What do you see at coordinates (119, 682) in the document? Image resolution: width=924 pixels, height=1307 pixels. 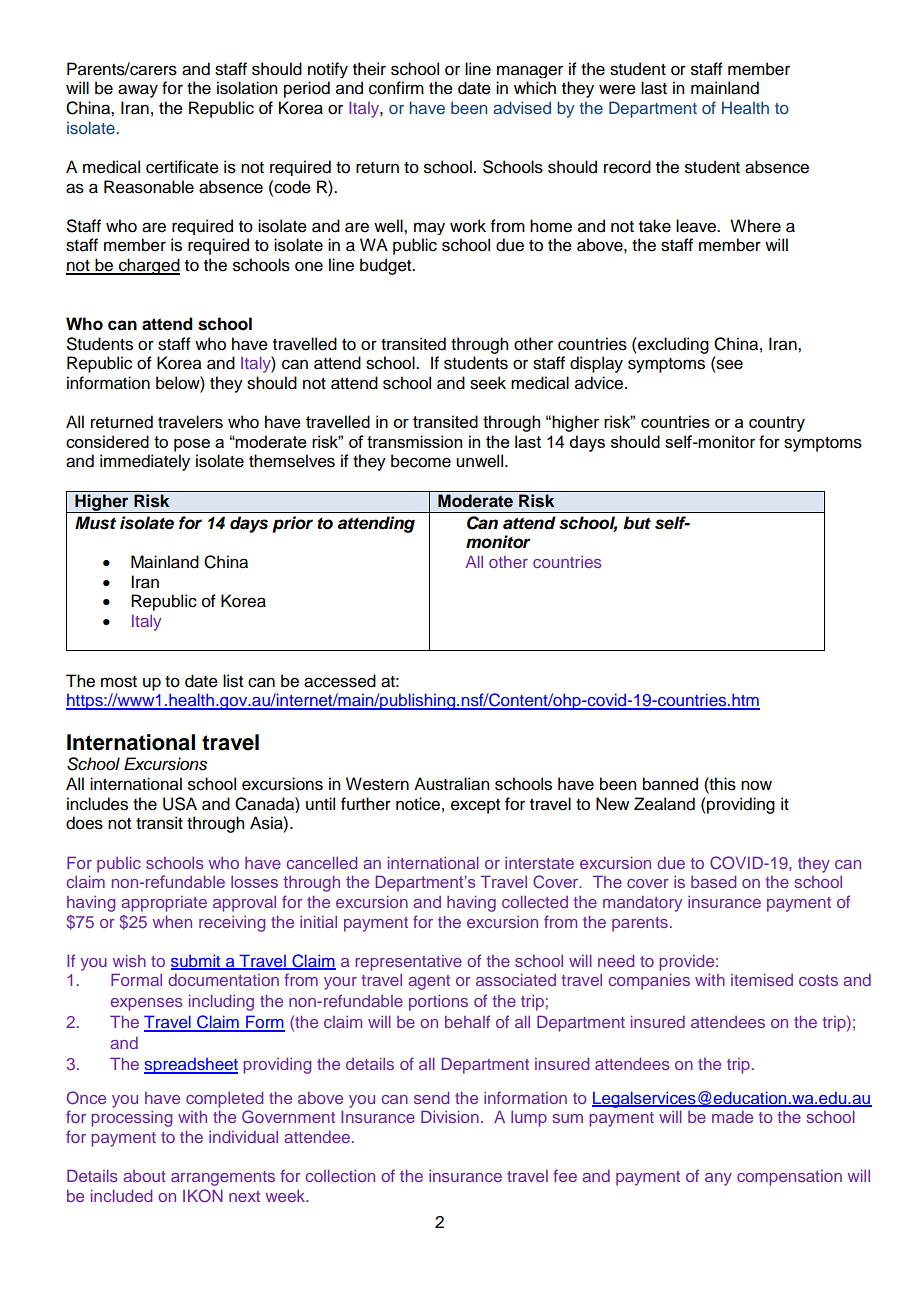 I see `most` at bounding box center [119, 682].
